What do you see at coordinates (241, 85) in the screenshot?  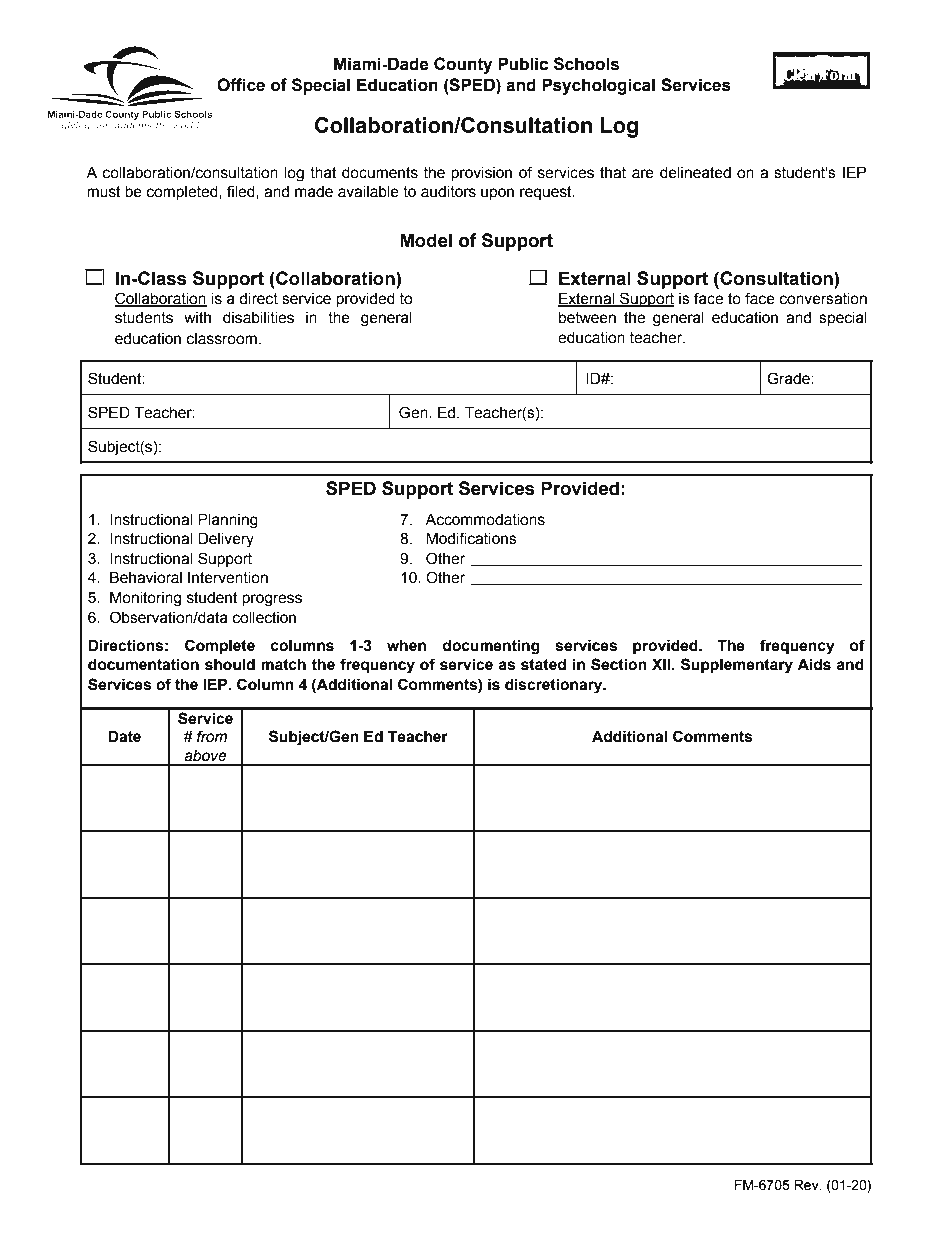 I see `Office` at bounding box center [241, 85].
